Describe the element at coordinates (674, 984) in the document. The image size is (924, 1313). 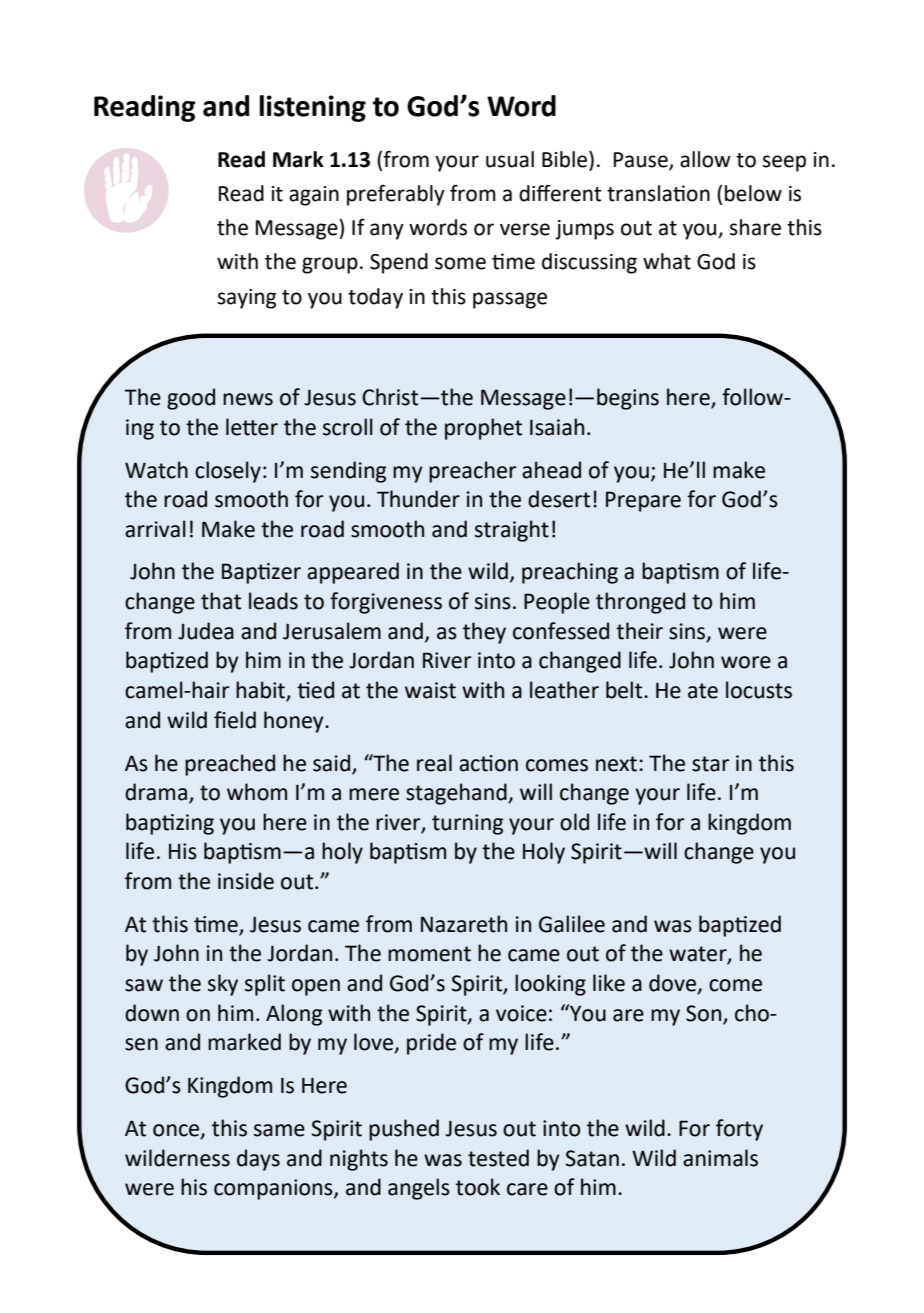
I see `dove` at that location.
